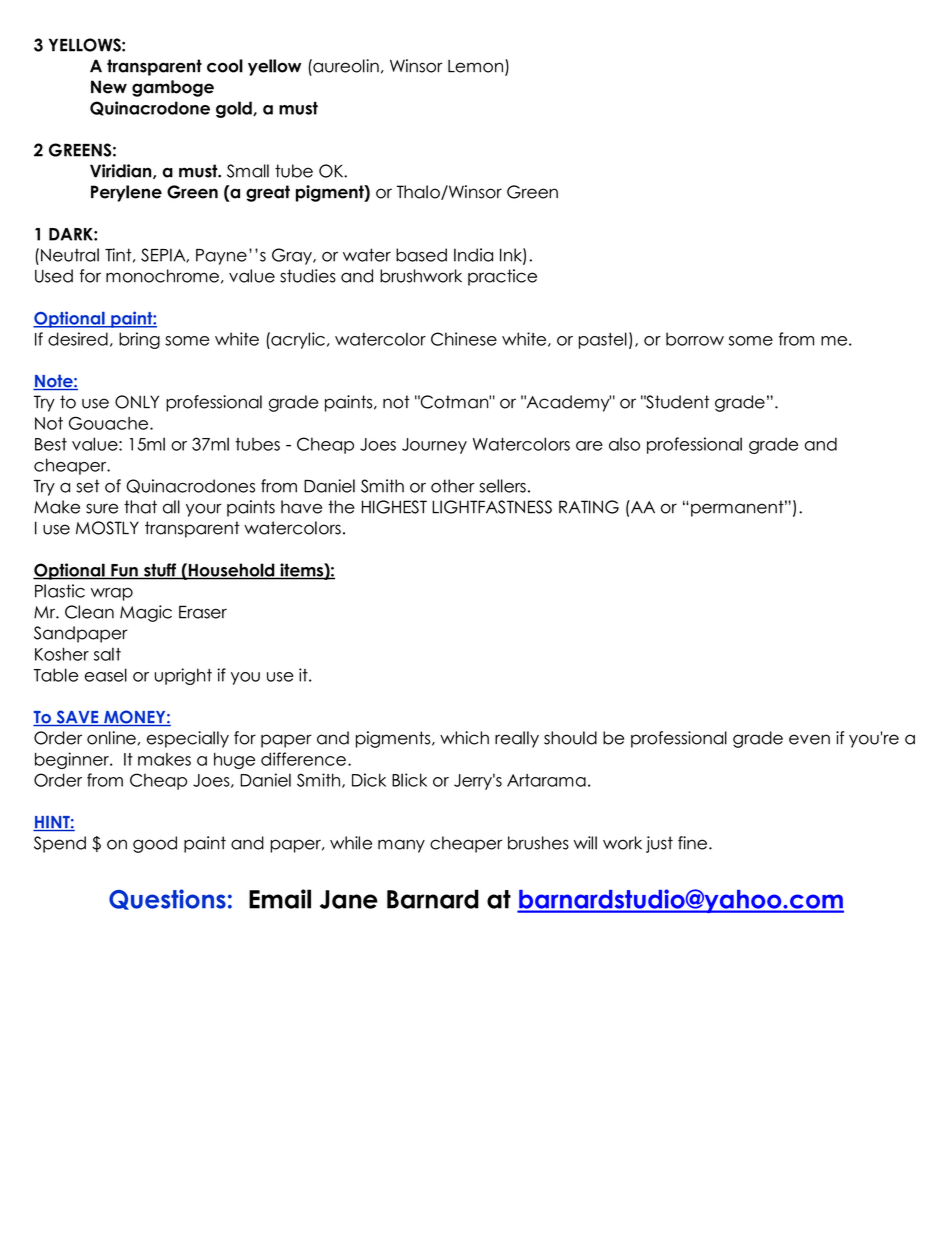 The height and width of the screenshot is (1233, 952). I want to click on bring, so click(139, 340).
